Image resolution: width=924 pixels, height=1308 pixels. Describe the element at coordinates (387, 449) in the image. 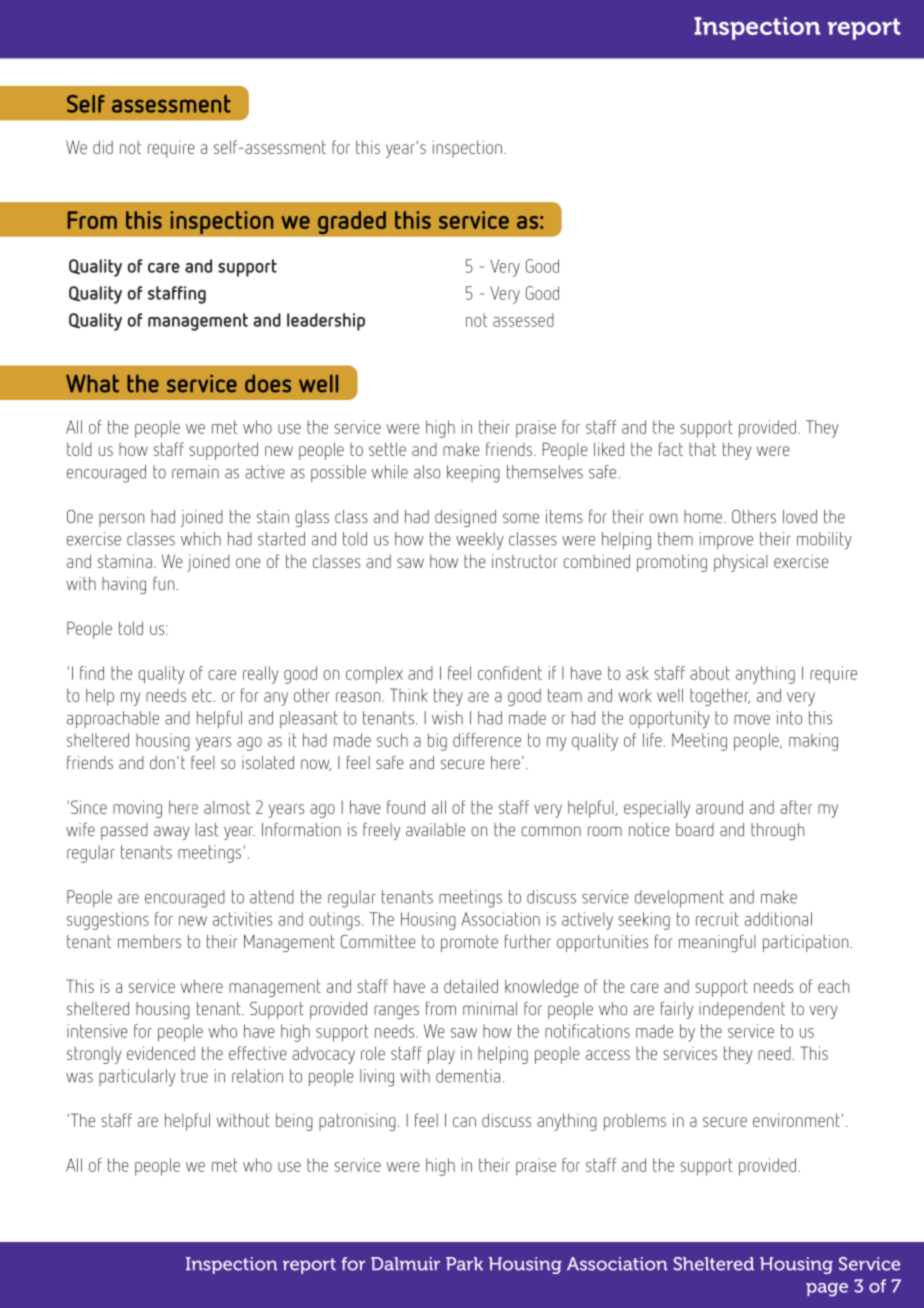

I see `settle` at that location.
